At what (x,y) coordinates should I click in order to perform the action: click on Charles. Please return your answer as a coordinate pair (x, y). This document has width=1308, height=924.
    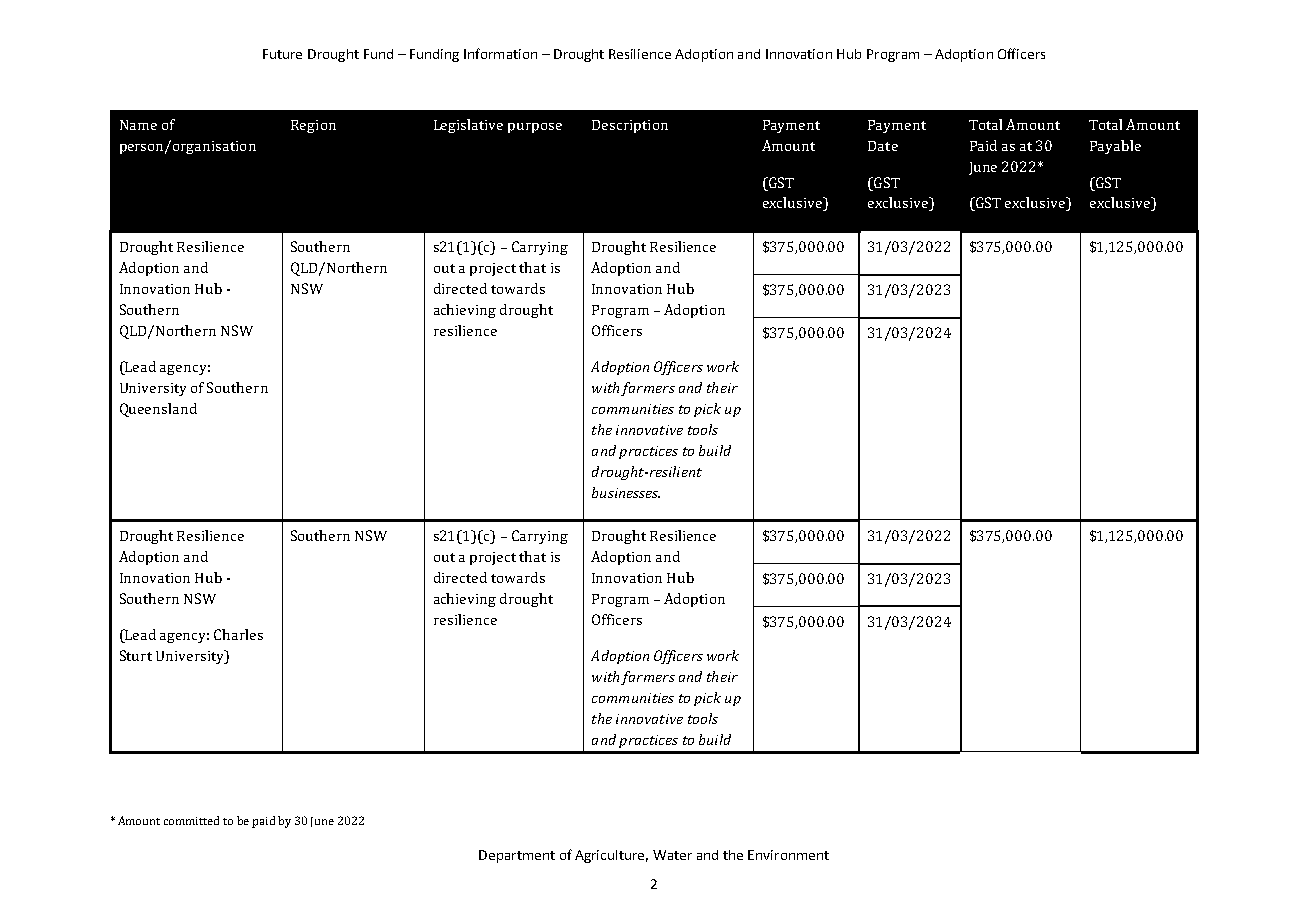
    Looking at the image, I should click on (238, 634).
